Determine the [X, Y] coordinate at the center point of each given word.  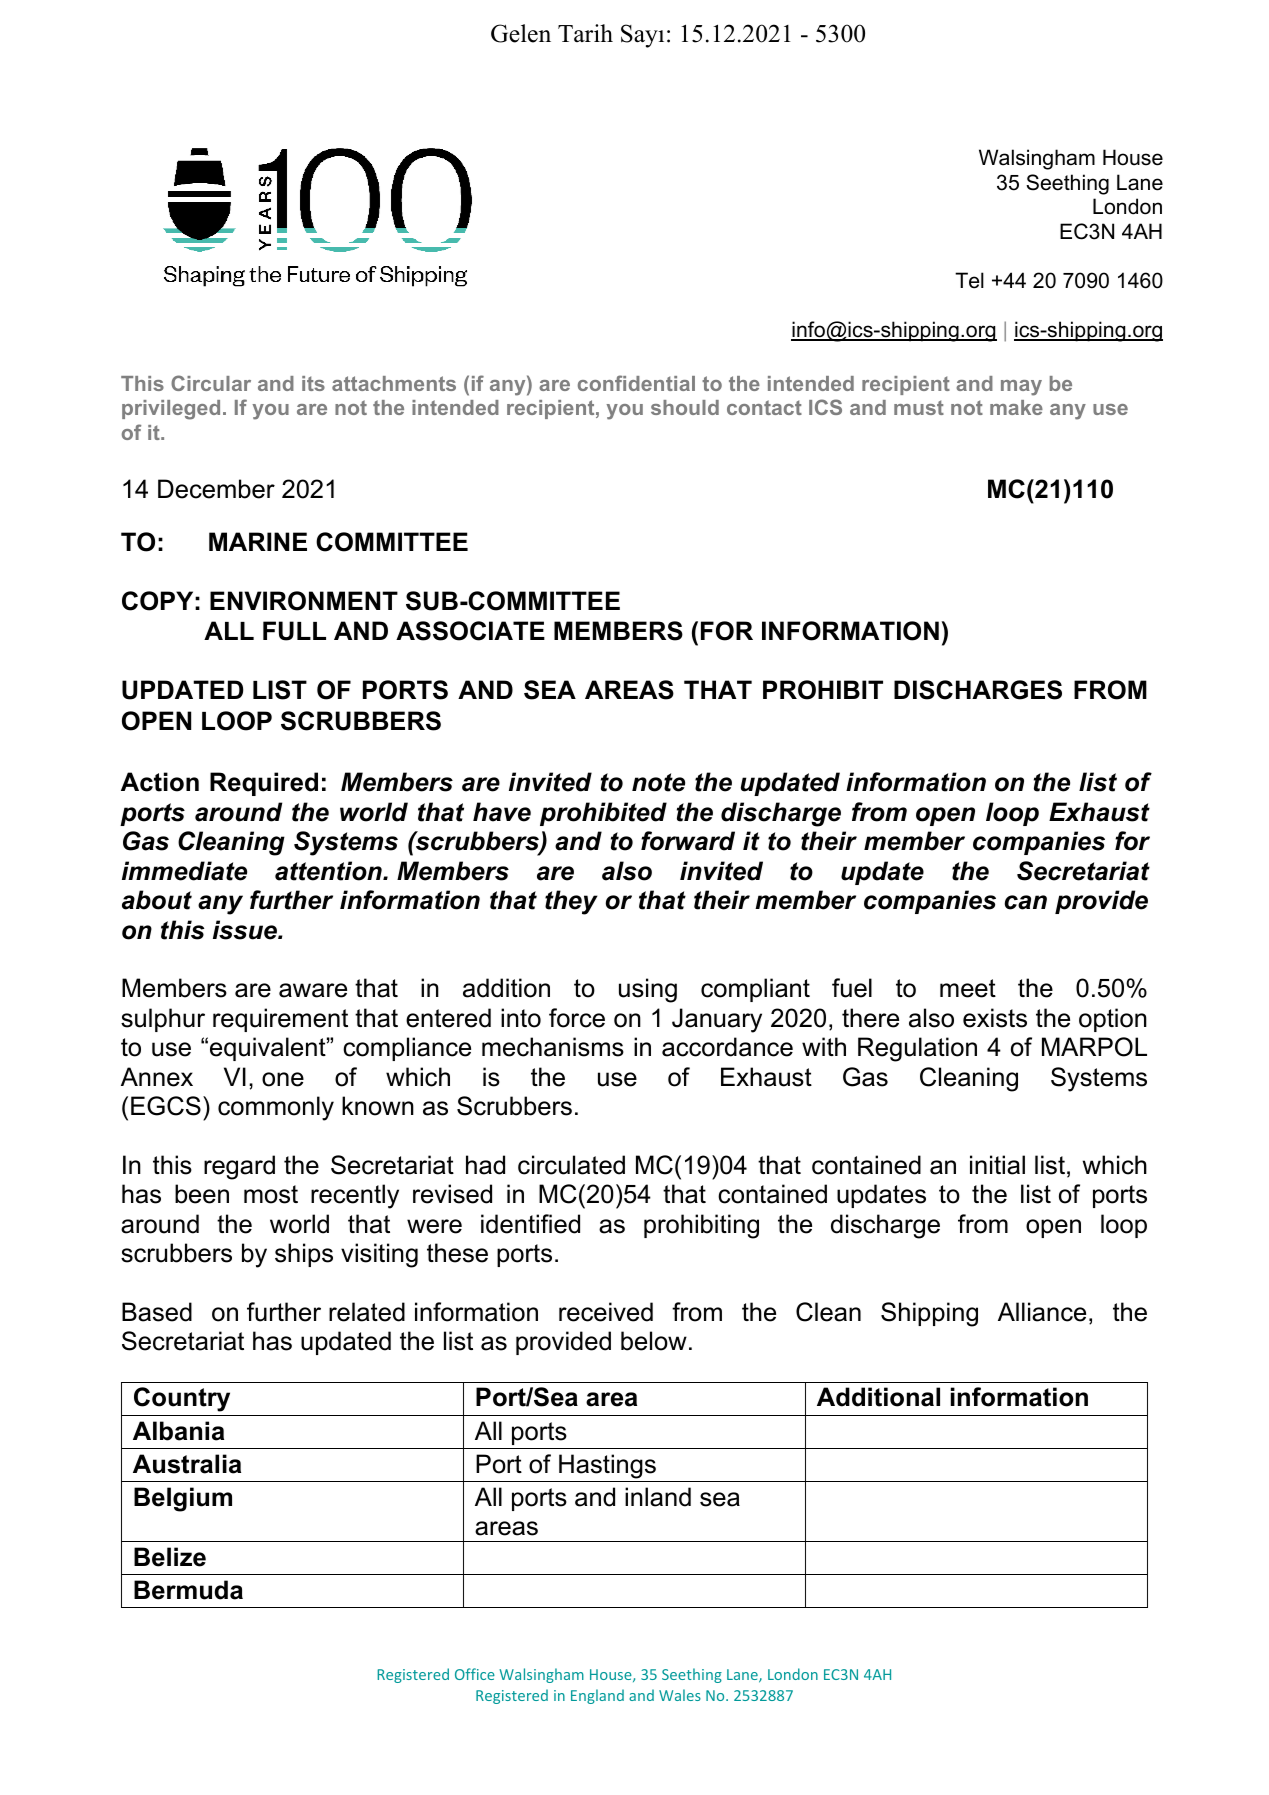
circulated [571, 1165]
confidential [636, 383]
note [658, 782]
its [313, 383]
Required [264, 784]
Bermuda [188, 1590]
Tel [969, 280]
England [597, 1696]
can [1025, 902]
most [271, 1194]
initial [997, 1165]
